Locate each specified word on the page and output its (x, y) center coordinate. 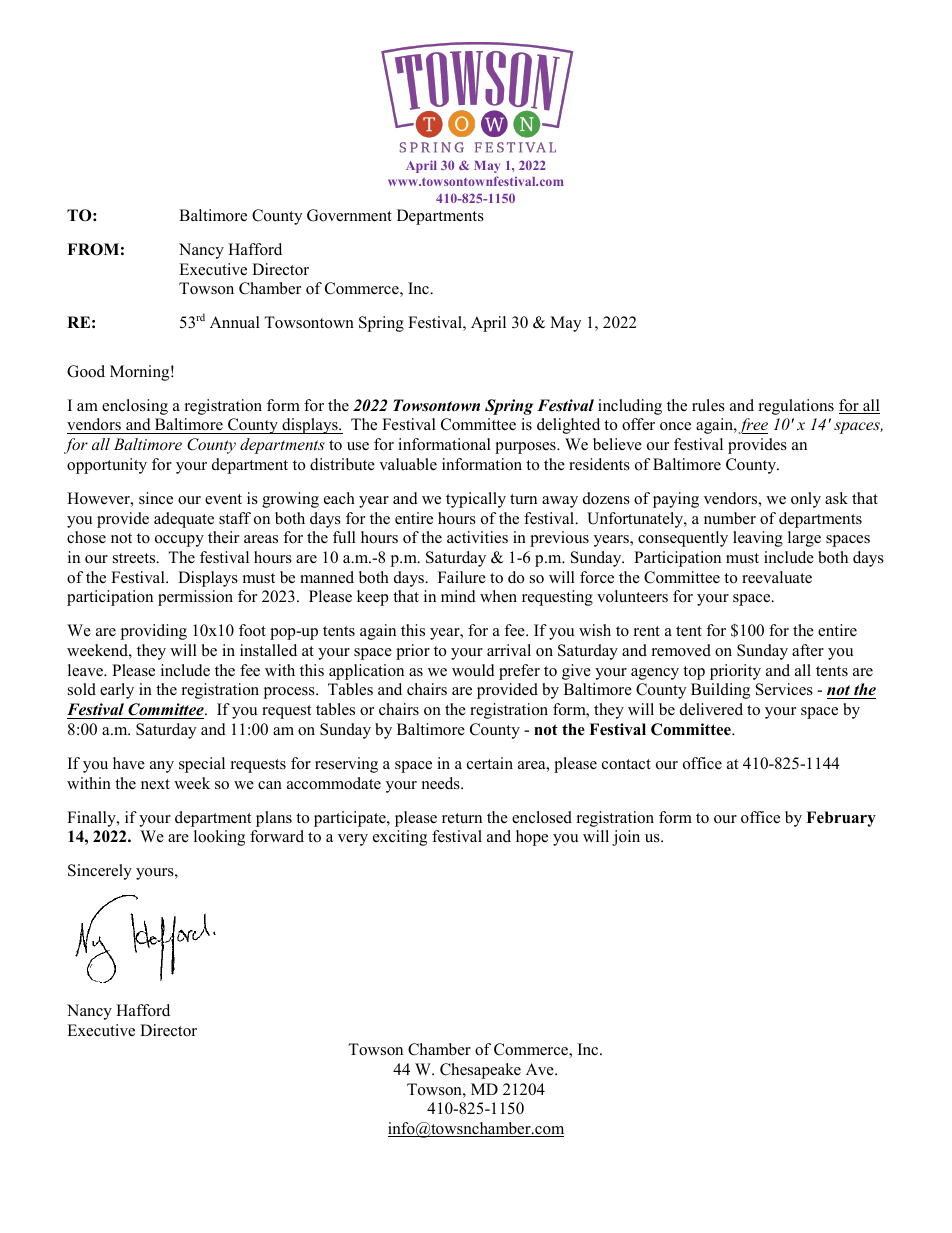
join (626, 838)
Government (349, 215)
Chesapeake (480, 1071)
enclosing (135, 407)
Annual (235, 322)
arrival (509, 650)
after (808, 650)
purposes (526, 448)
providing (153, 632)
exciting (400, 838)
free (753, 426)
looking (219, 838)
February (841, 819)
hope (532, 838)
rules (708, 405)
